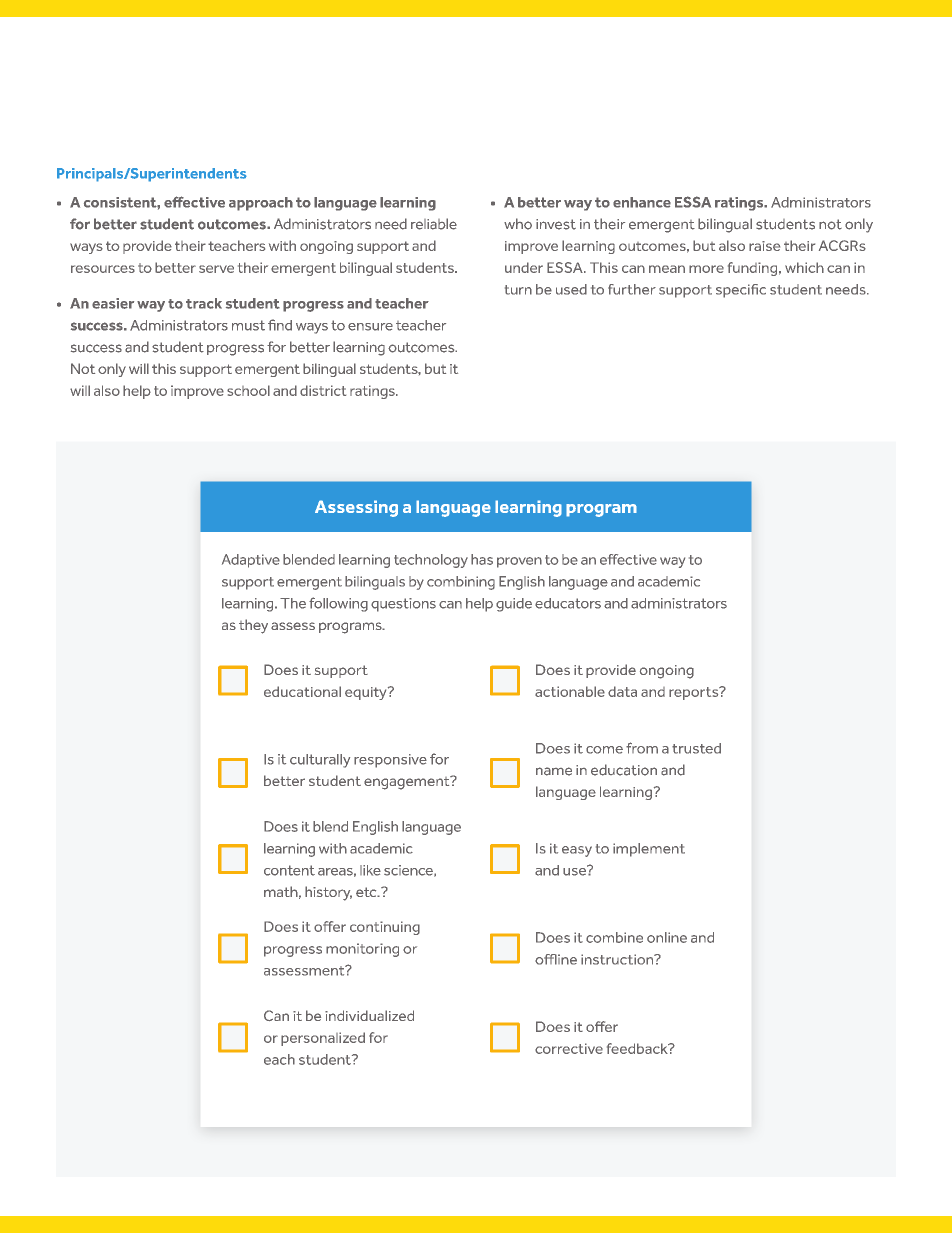 The height and width of the image is (1233, 952). Describe the element at coordinates (369, 1015) in the image. I see `individualized` at that location.
